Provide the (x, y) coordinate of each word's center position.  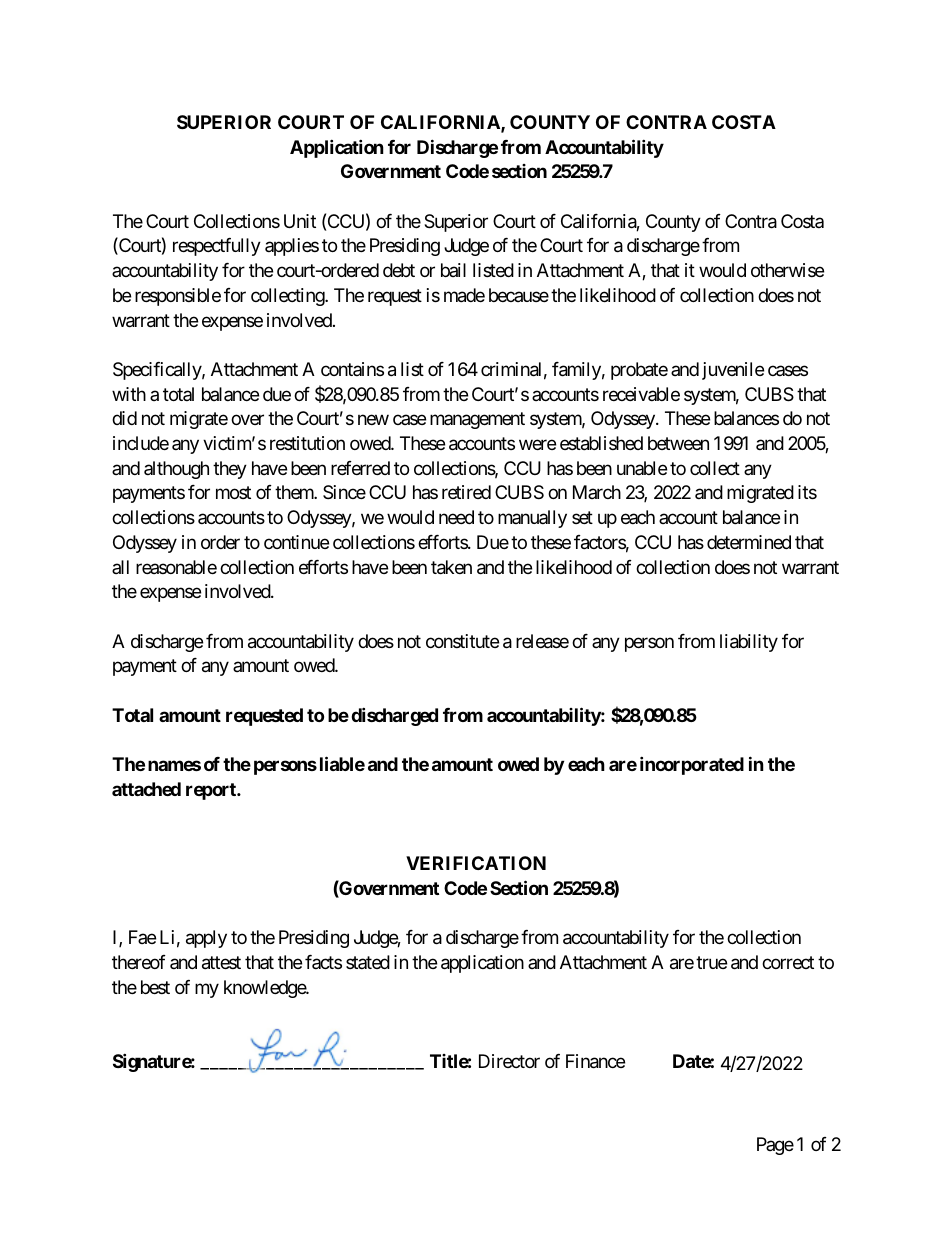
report (212, 791)
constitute (462, 641)
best (155, 987)
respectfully (217, 247)
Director (509, 1061)
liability (749, 643)
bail (453, 270)
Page (775, 1146)
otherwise (787, 270)
